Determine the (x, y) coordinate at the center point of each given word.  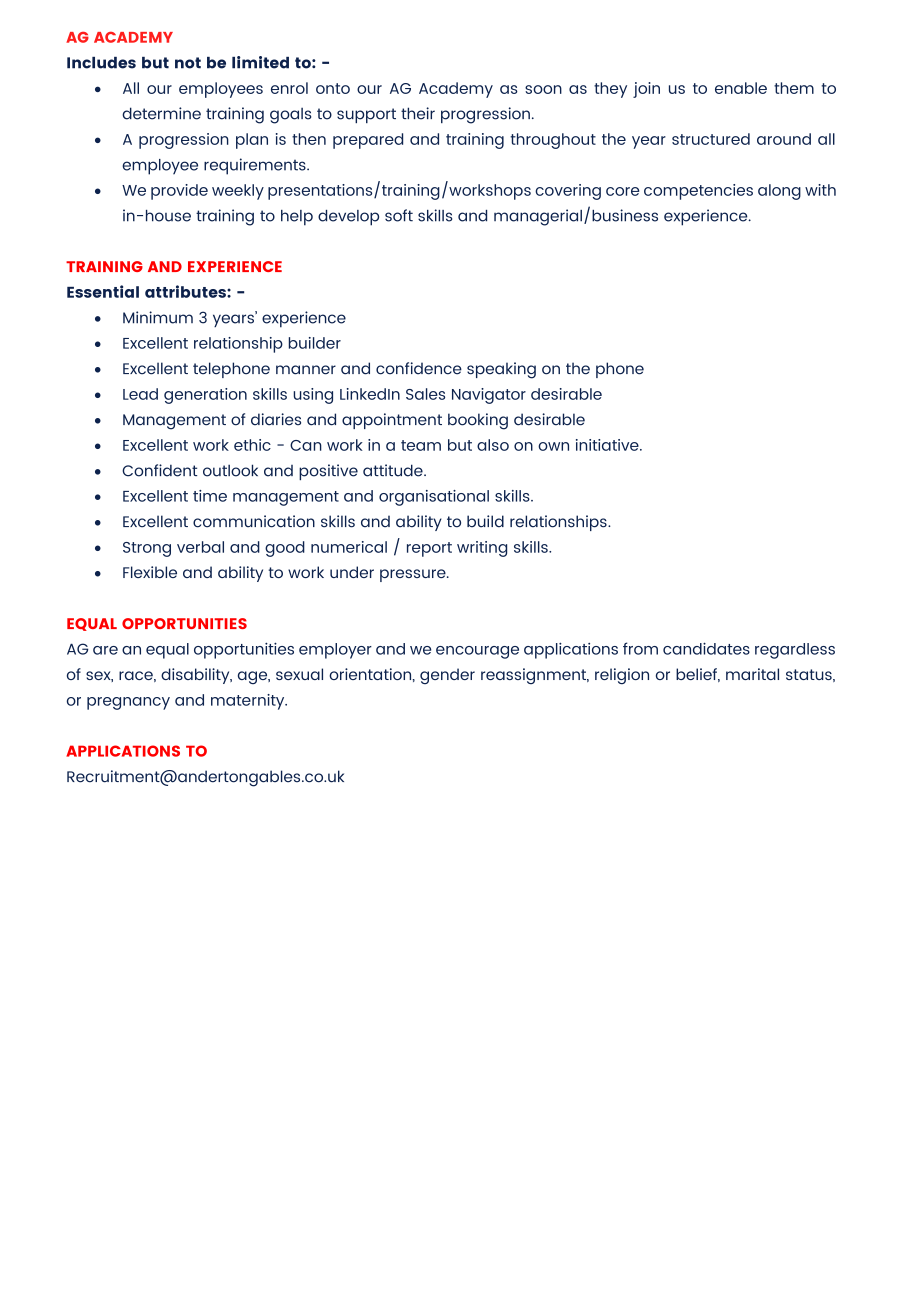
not (188, 63)
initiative (608, 445)
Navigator (489, 396)
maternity (249, 702)
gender (447, 676)
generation (205, 396)
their (418, 113)
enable (741, 88)
